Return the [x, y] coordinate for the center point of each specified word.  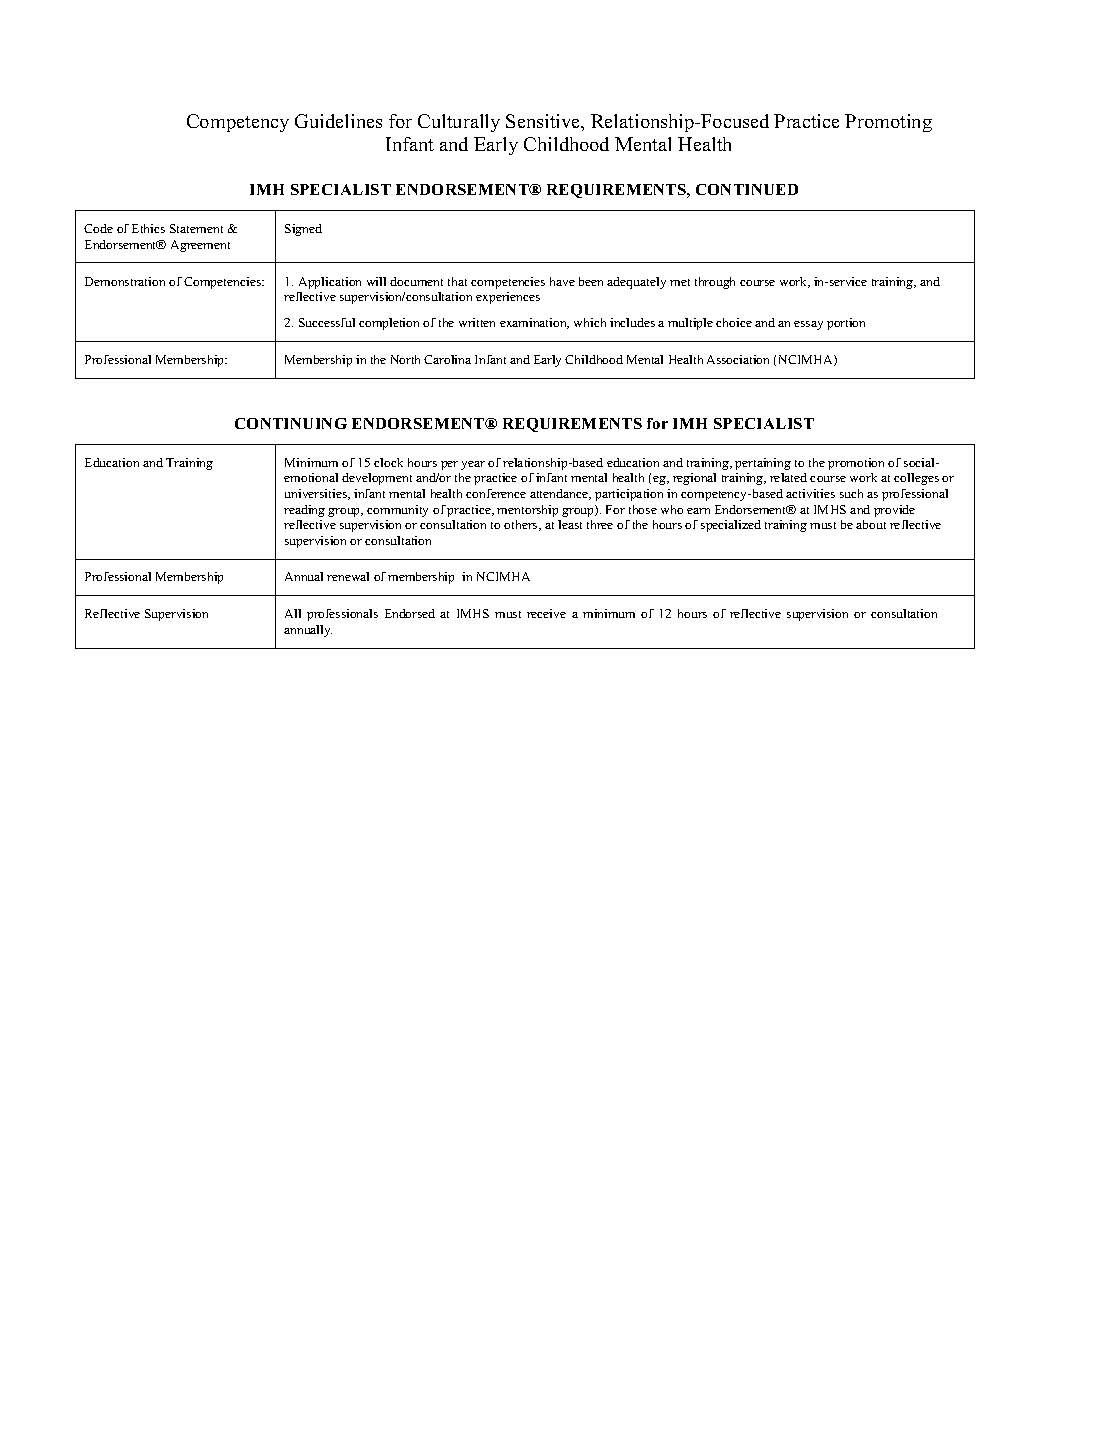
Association [738, 359]
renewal [348, 576]
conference [496, 493]
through [715, 283]
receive [546, 613]
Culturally [459, 123]
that [457, 281]
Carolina [447, 359]
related [788, 477]
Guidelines [338, 121]
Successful [327, 322]
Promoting [888, 123]
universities [317, 494]
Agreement [200, 246]
